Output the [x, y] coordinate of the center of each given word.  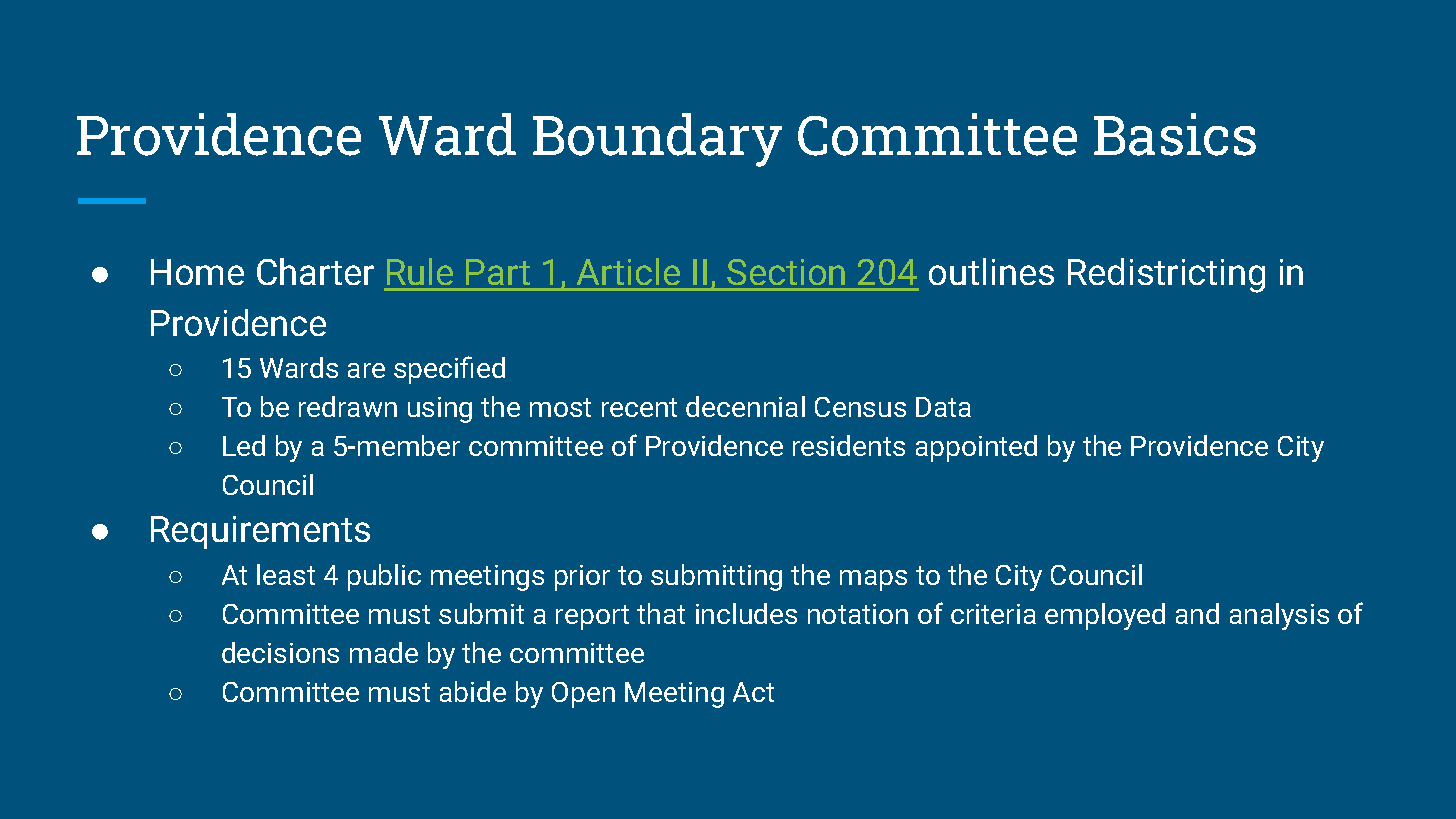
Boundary [657, 140]
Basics [1175, 134]
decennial [745, 406]
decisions [280, 652]
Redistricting [1166, 275]
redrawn [348, 406]
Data [943, 407]
